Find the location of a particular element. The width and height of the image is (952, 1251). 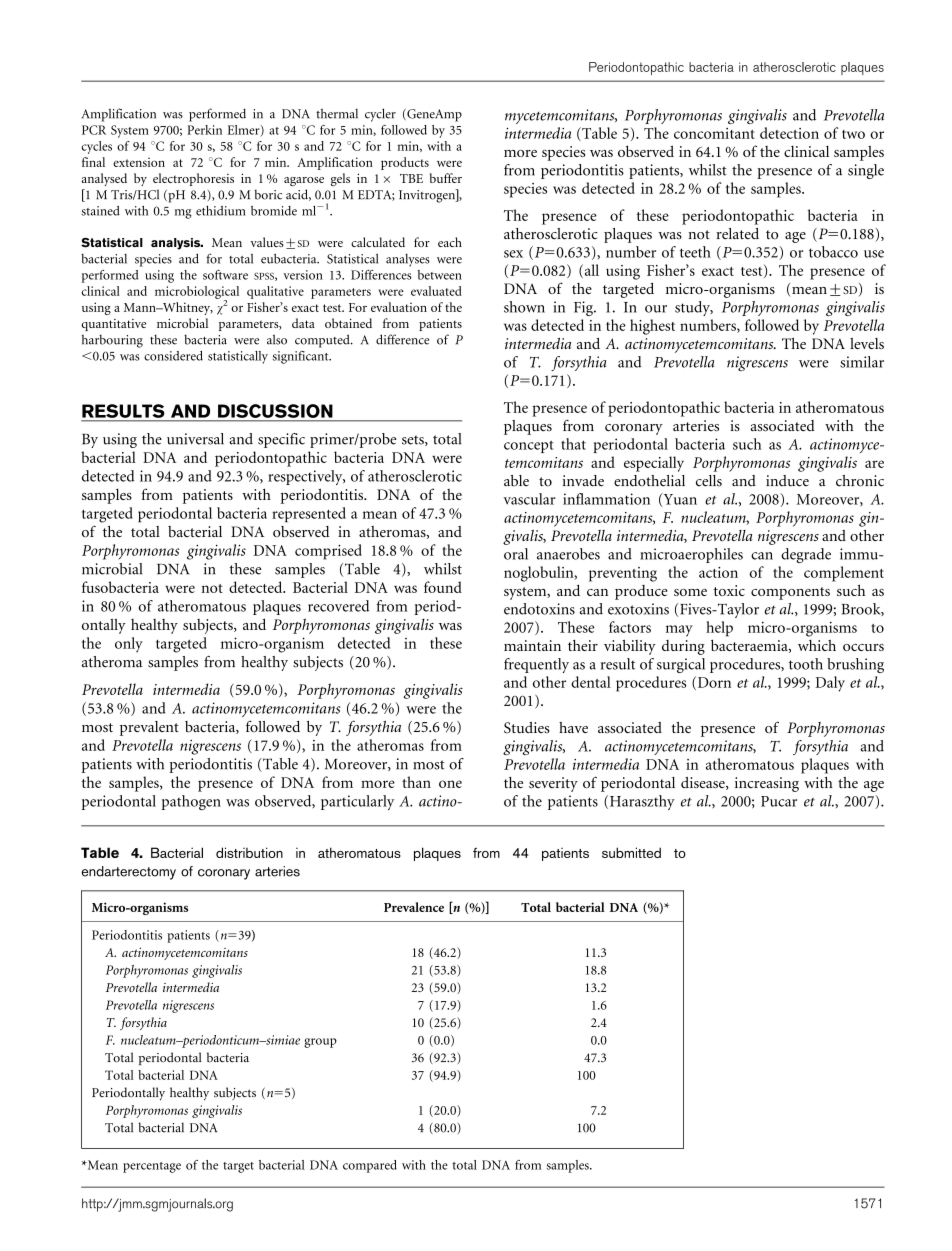

detection is located at coordinates (789, 133).
